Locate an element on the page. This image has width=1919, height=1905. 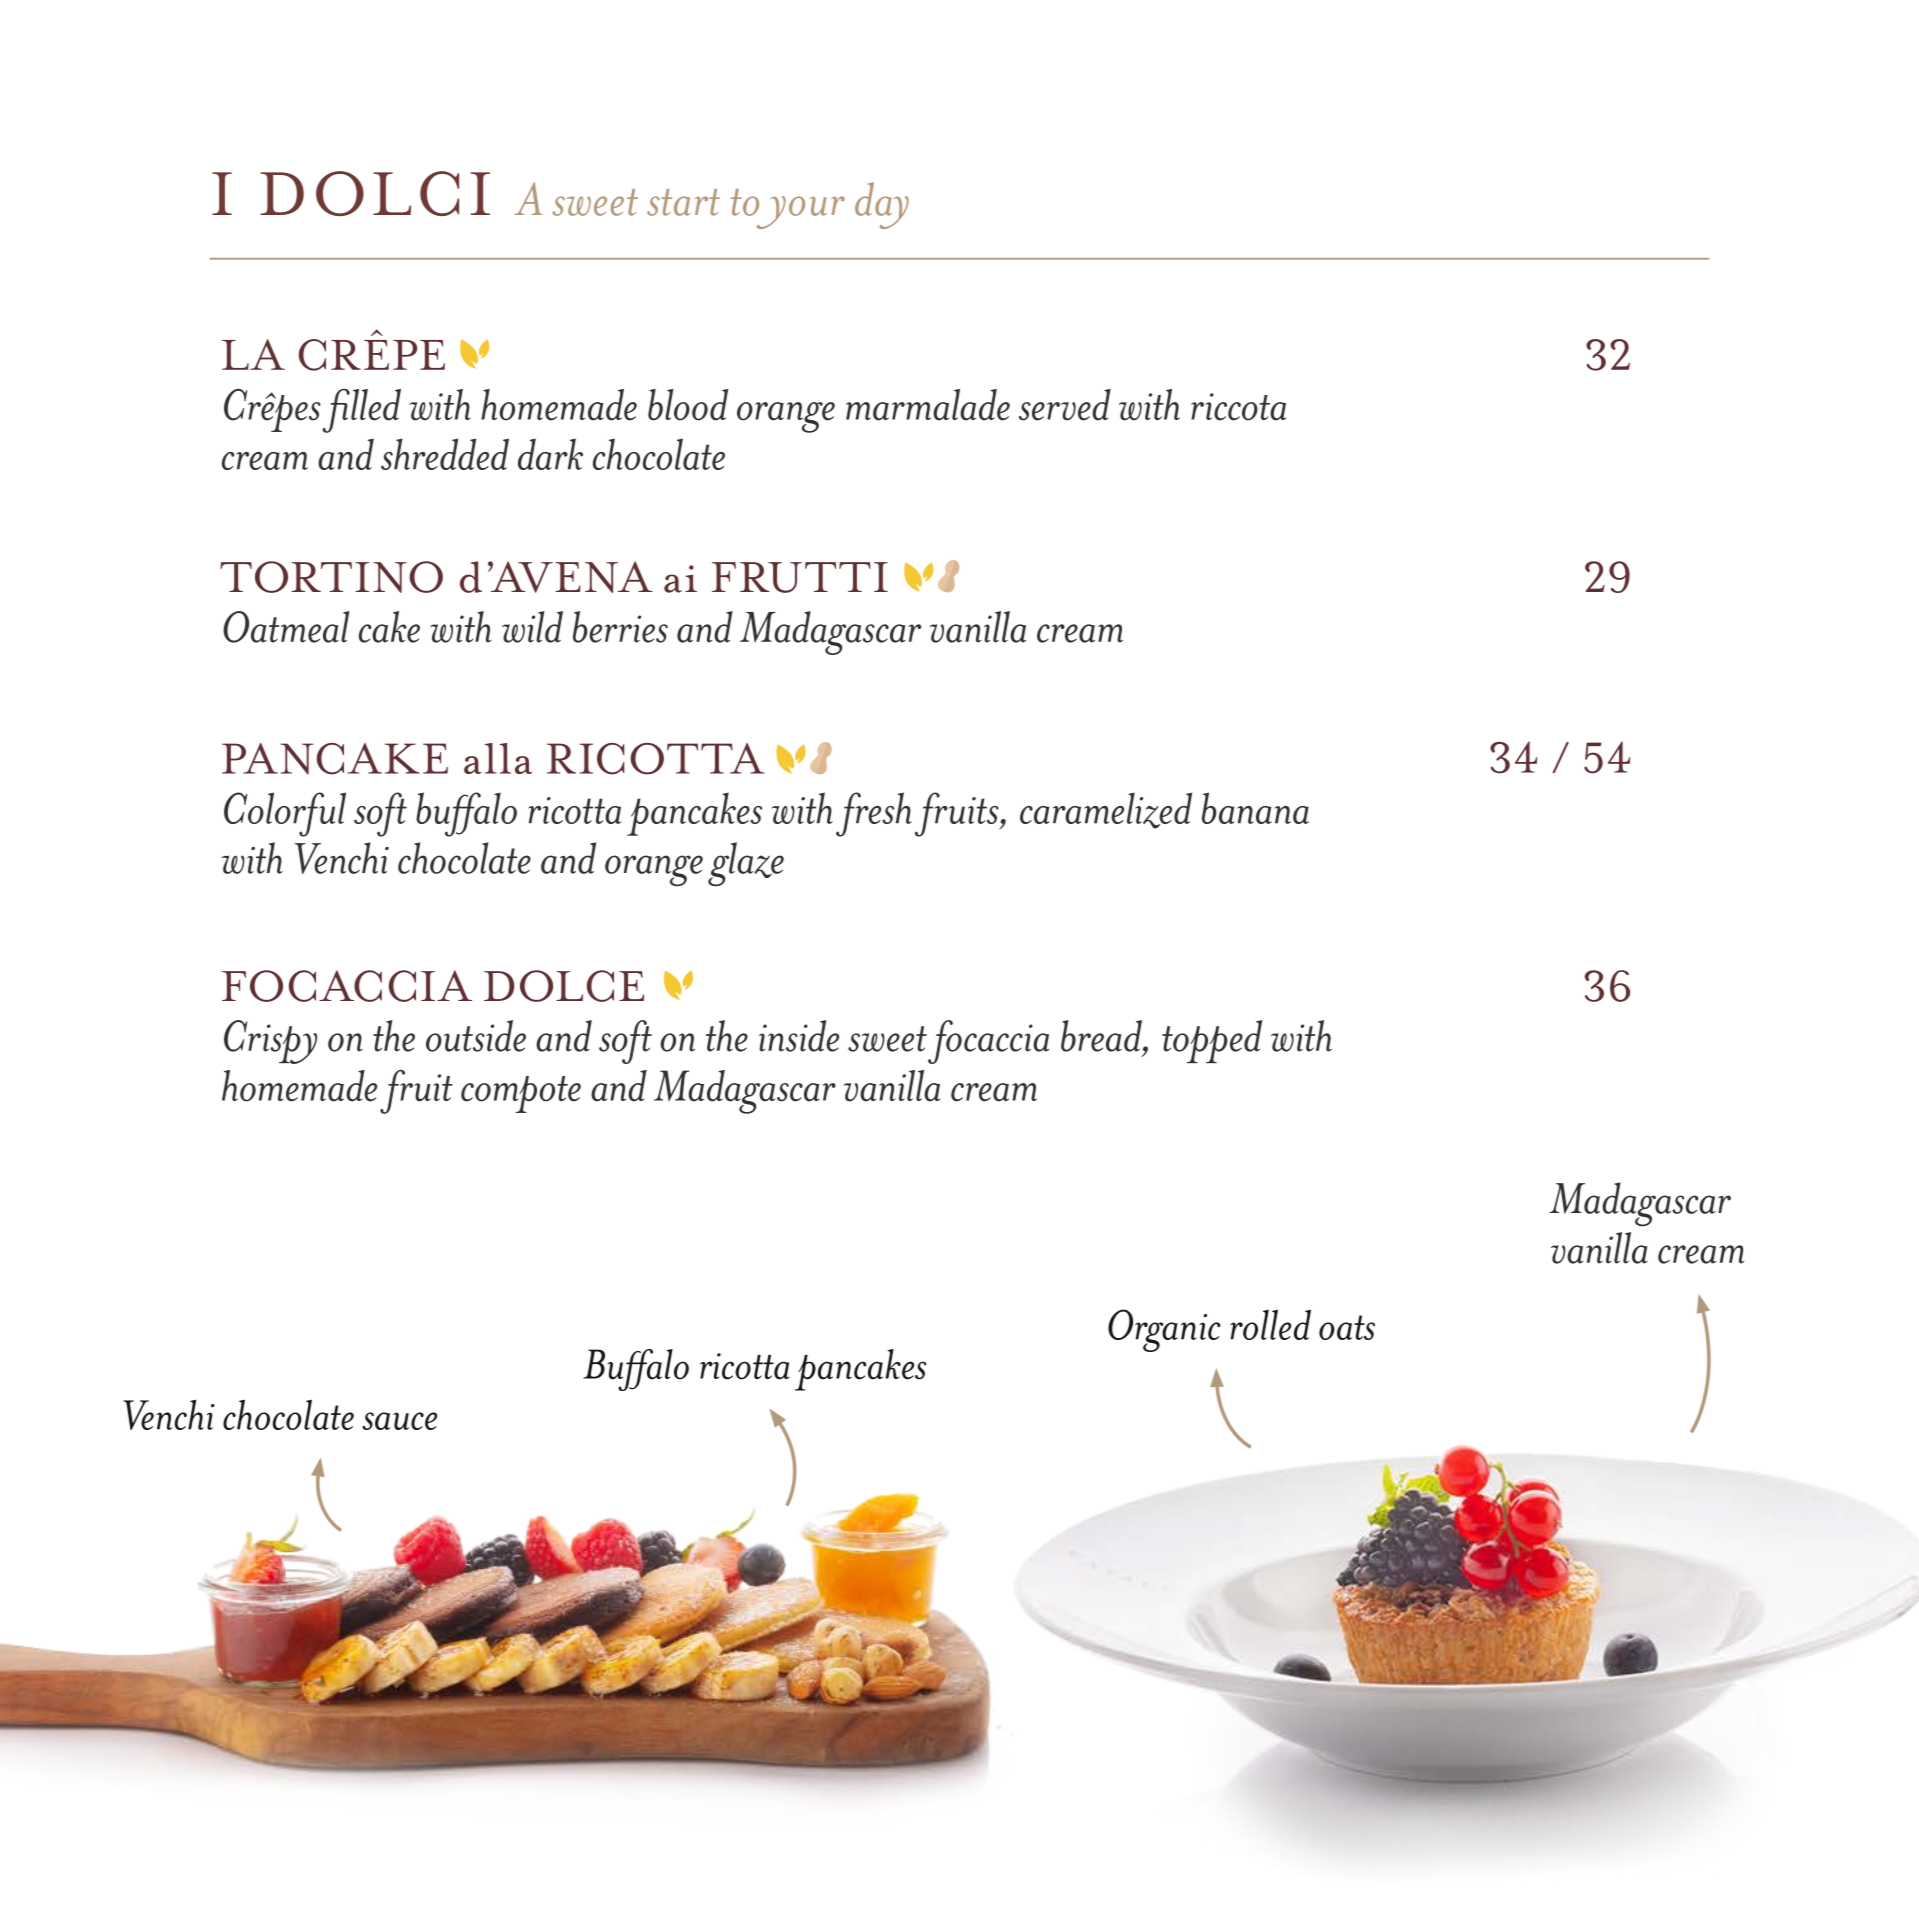
served is located at coordinates (1065, 405).
